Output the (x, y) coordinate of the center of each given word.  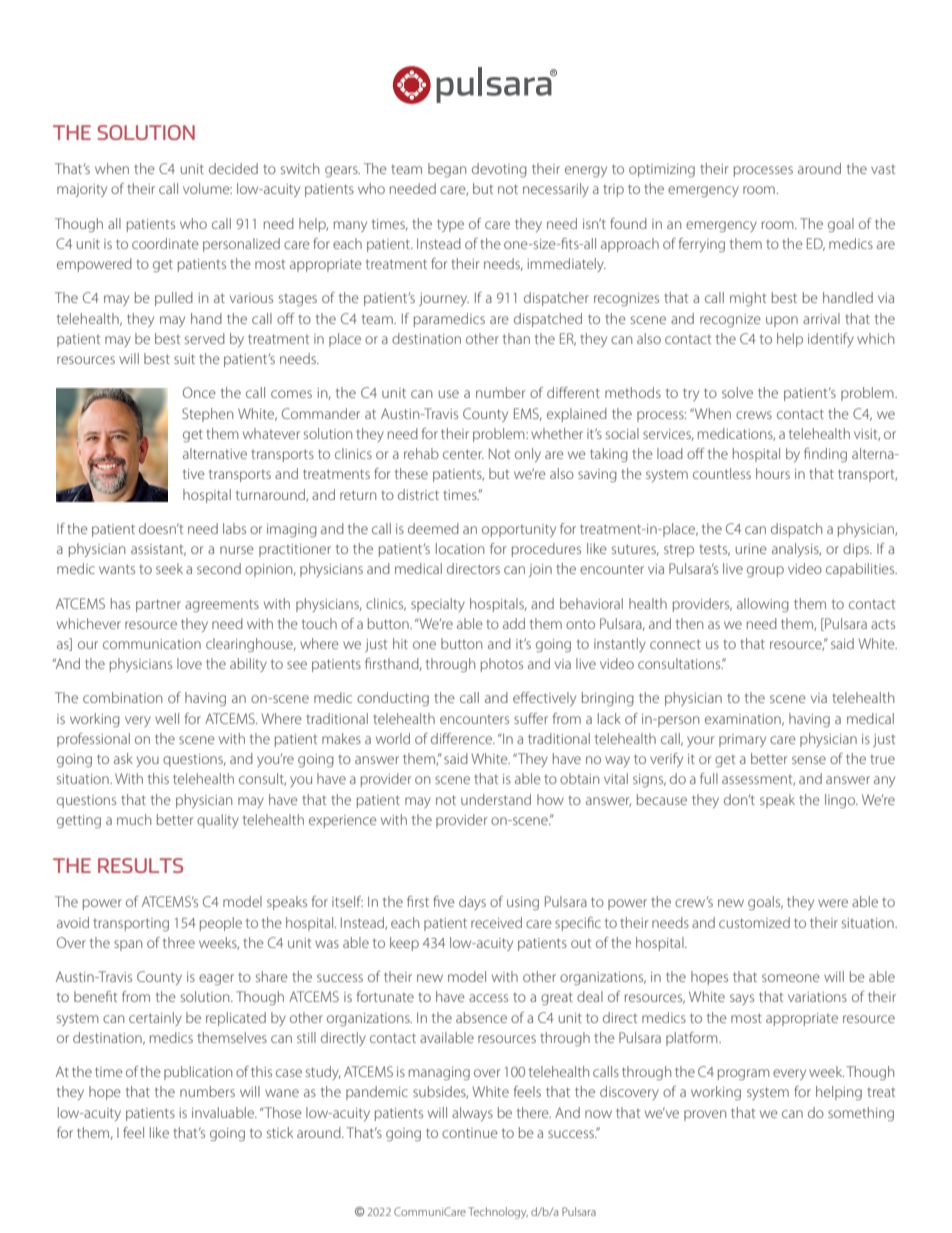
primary (742, 740)
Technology (498, 1213)
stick (280, 1132)
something (861, 1114)
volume (207, 188)
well (167, 718)
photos (502, 665)
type (450, 225)
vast (883, 169)
